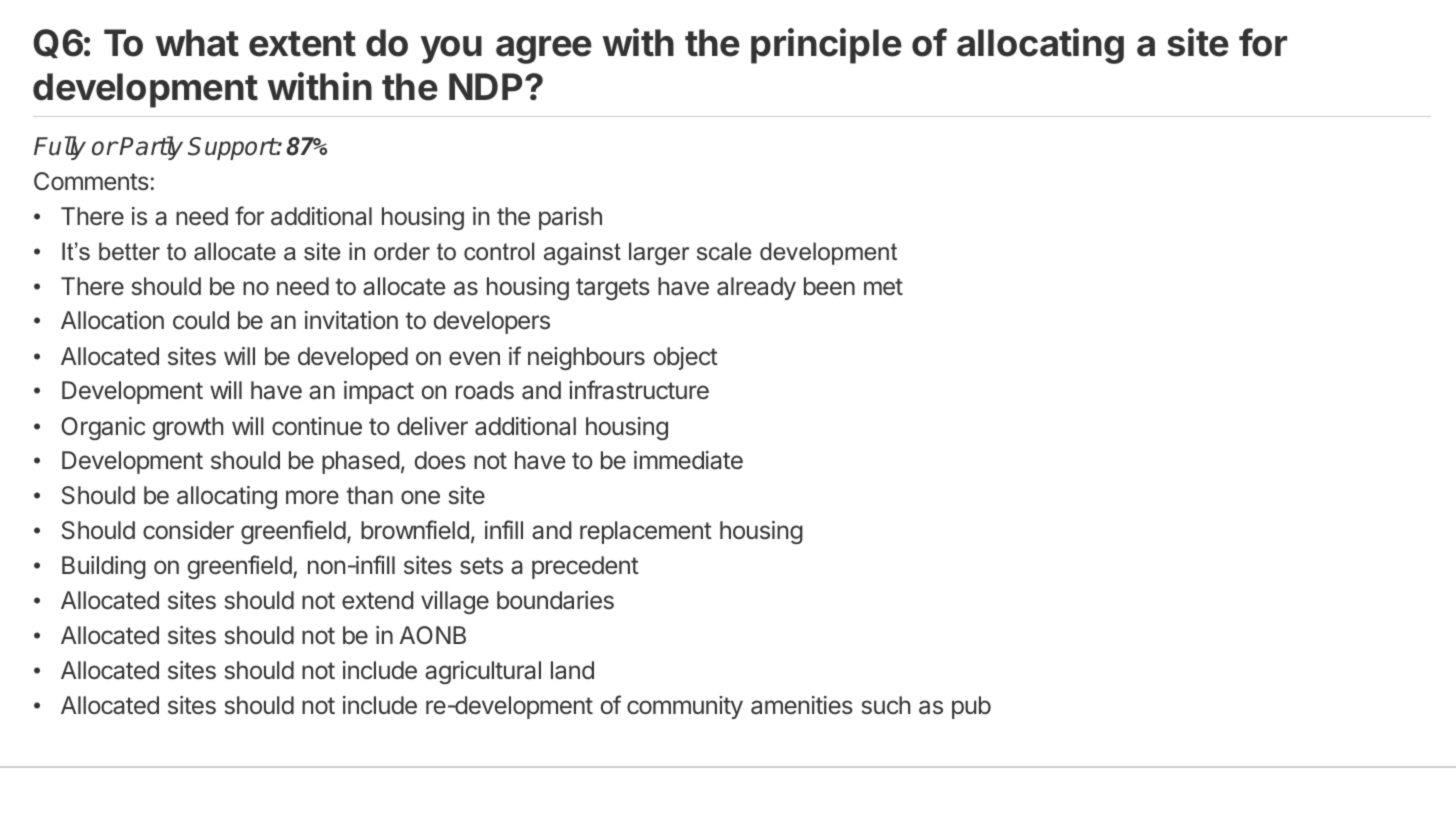 Image resolution: width=1456 pixels, height=819 pixels. I want to click on immediate, so click(688, 460).
